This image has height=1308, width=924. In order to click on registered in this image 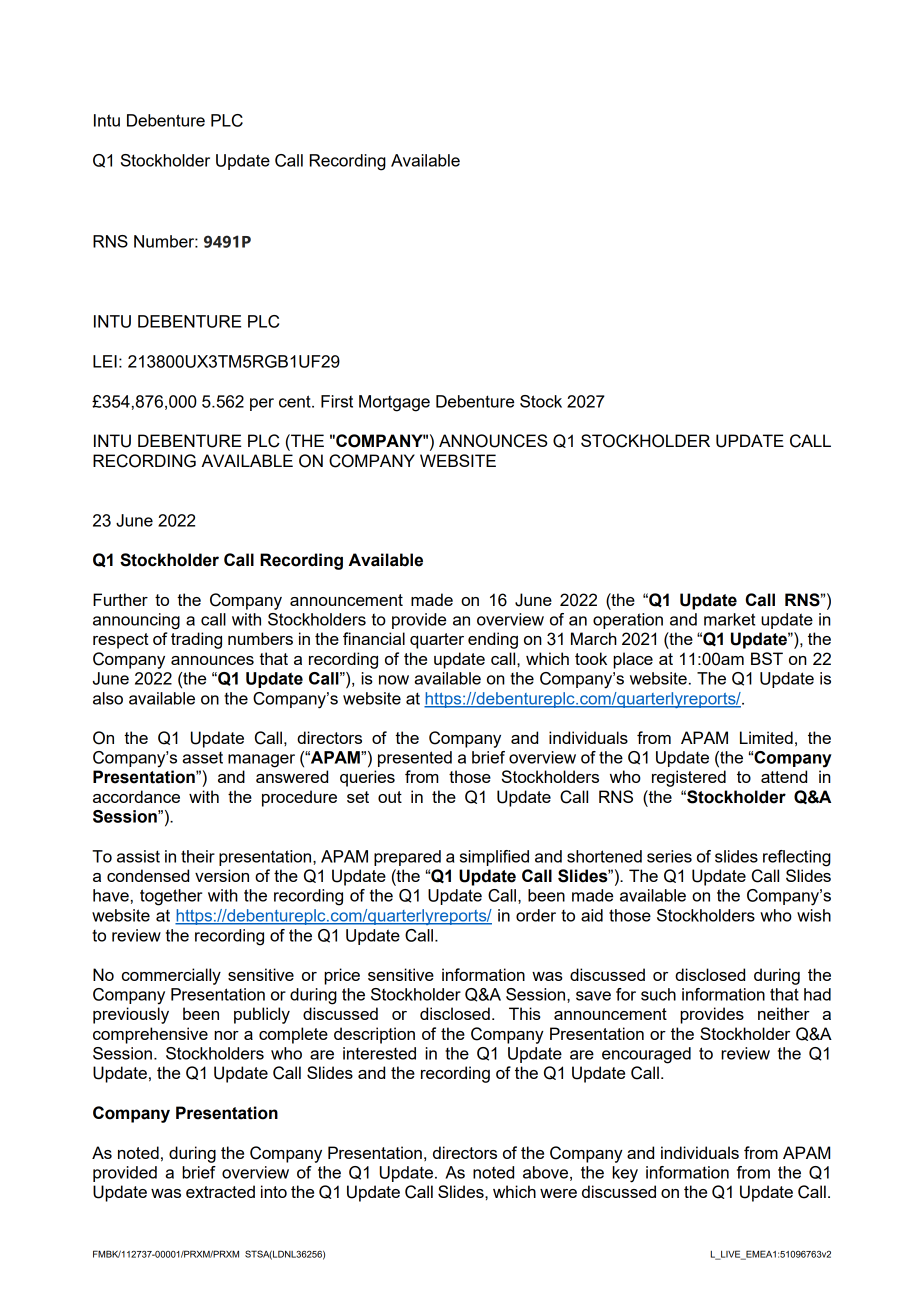, I will do `click(689, 778)`.
